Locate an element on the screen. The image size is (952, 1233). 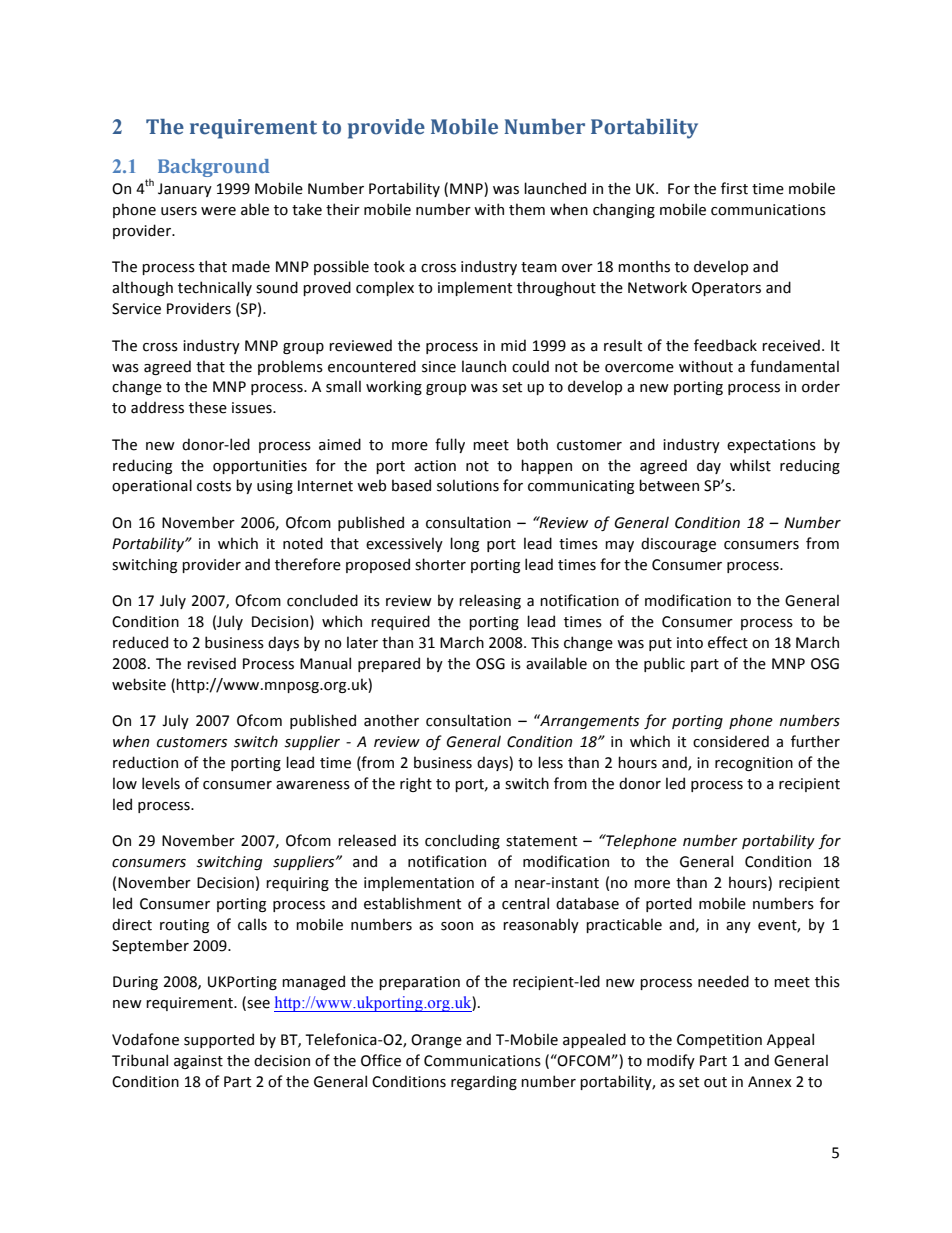
costs is located at coordinates (214, 486).
